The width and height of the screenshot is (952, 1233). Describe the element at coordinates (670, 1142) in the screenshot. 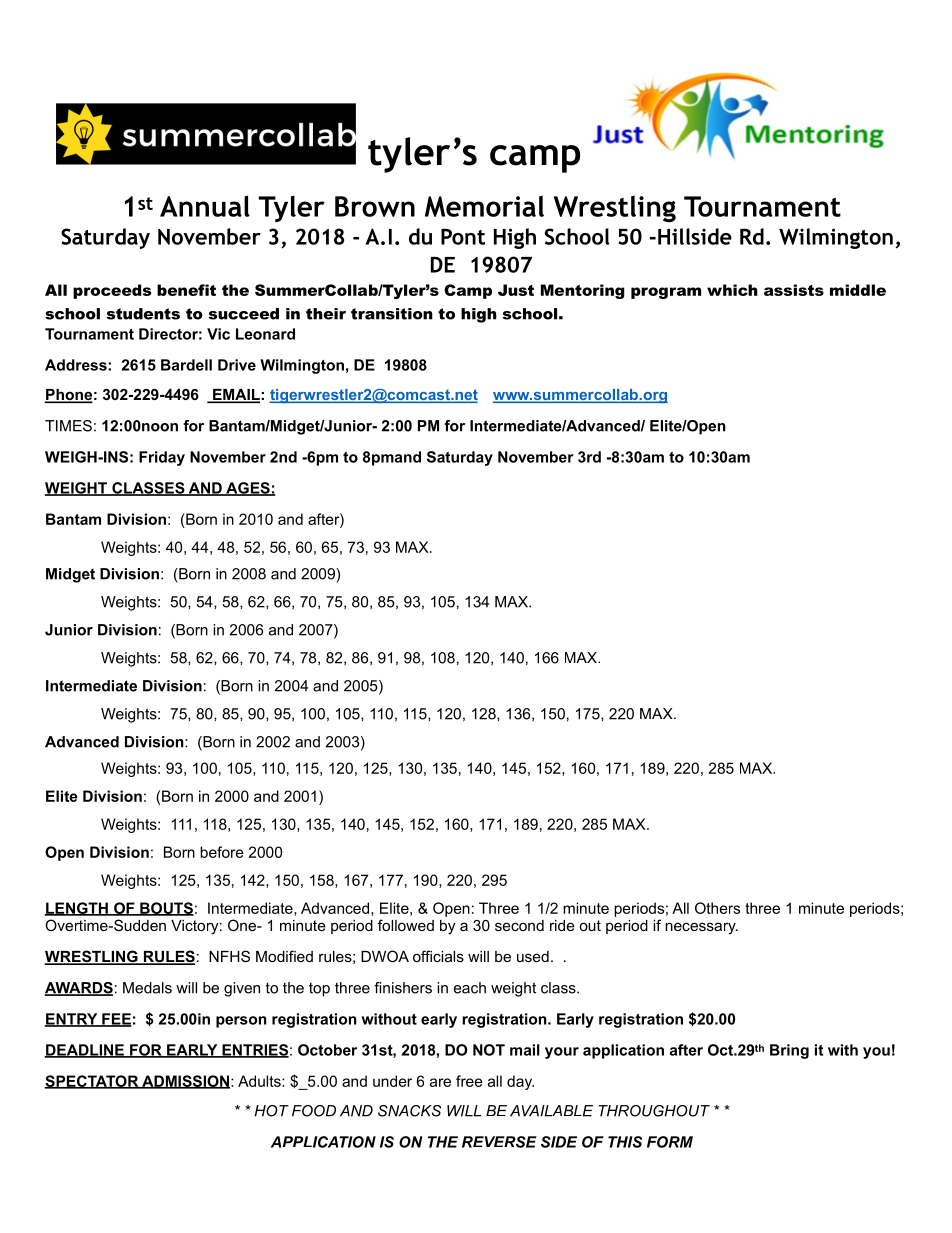

I see `FORM` at that location.
